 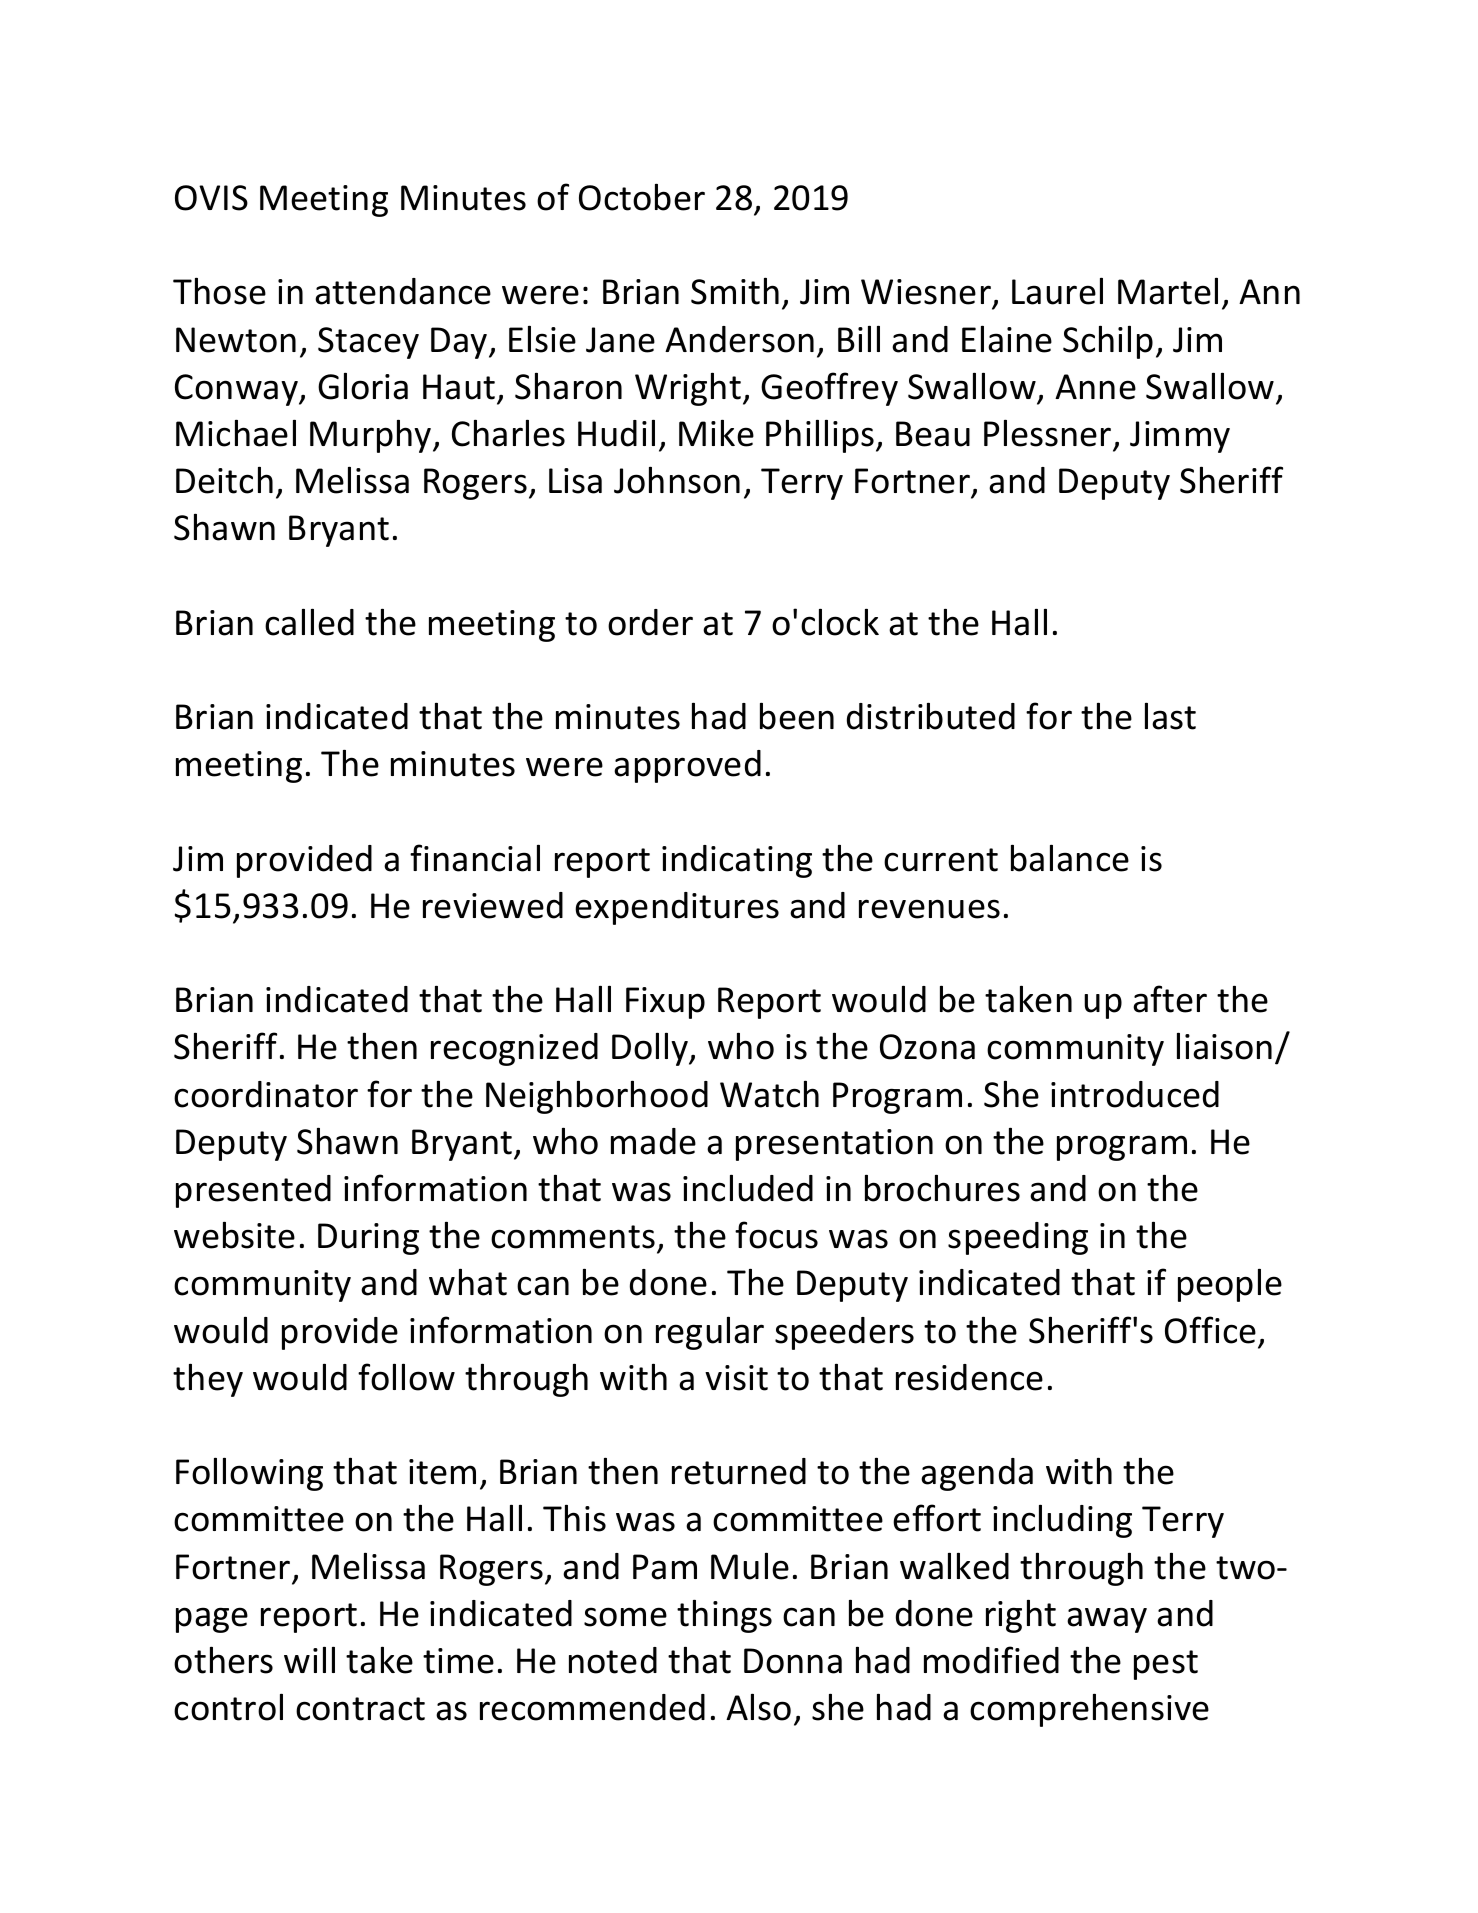 I want to click on expenditures, so click(x=677, y=908).
